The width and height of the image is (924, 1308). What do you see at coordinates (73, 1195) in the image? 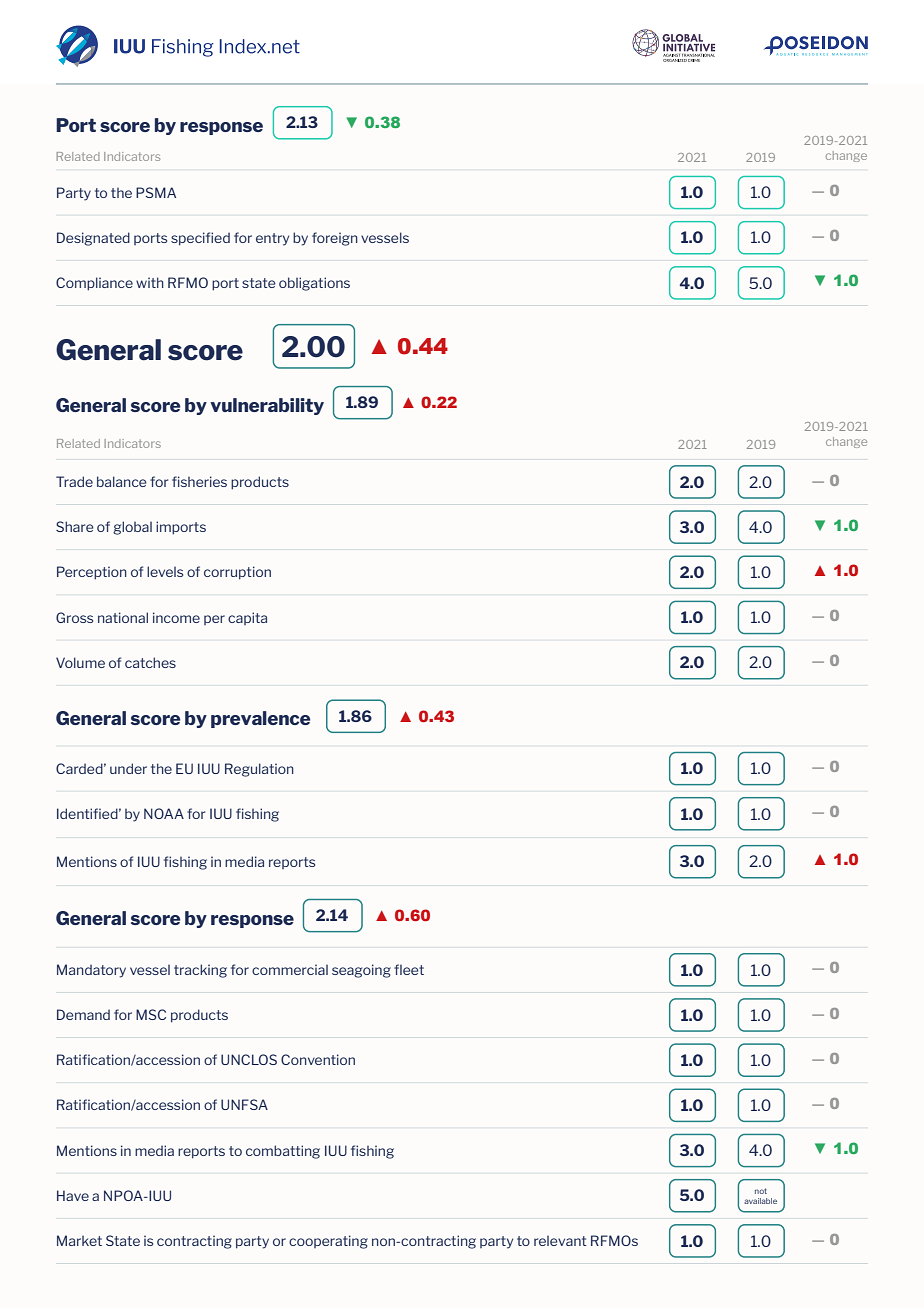
I see `Have` at bounding box center [73, 1195].
